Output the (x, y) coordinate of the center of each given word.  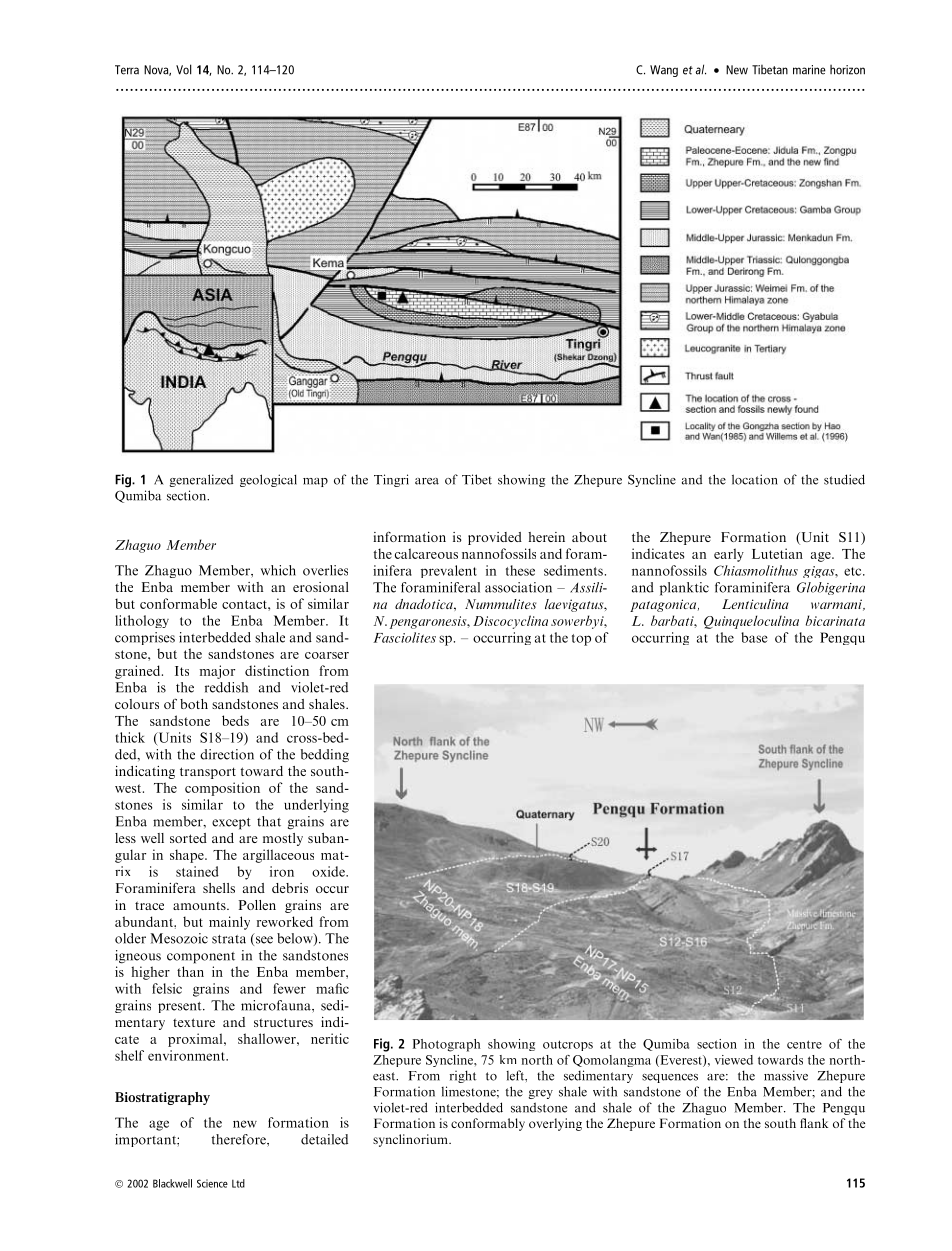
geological (268, 480)
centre (804, 1044)
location (755, 479)
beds (235, 720)
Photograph (447, 1045)
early (729, 555)
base (754, 637)
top (581, 640)
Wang (664, 71)
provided (495, 538)
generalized (201, 480)
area (427, 481)
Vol (184, 69)
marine (809, 70)
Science (212, 1183)
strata (229, 939)
